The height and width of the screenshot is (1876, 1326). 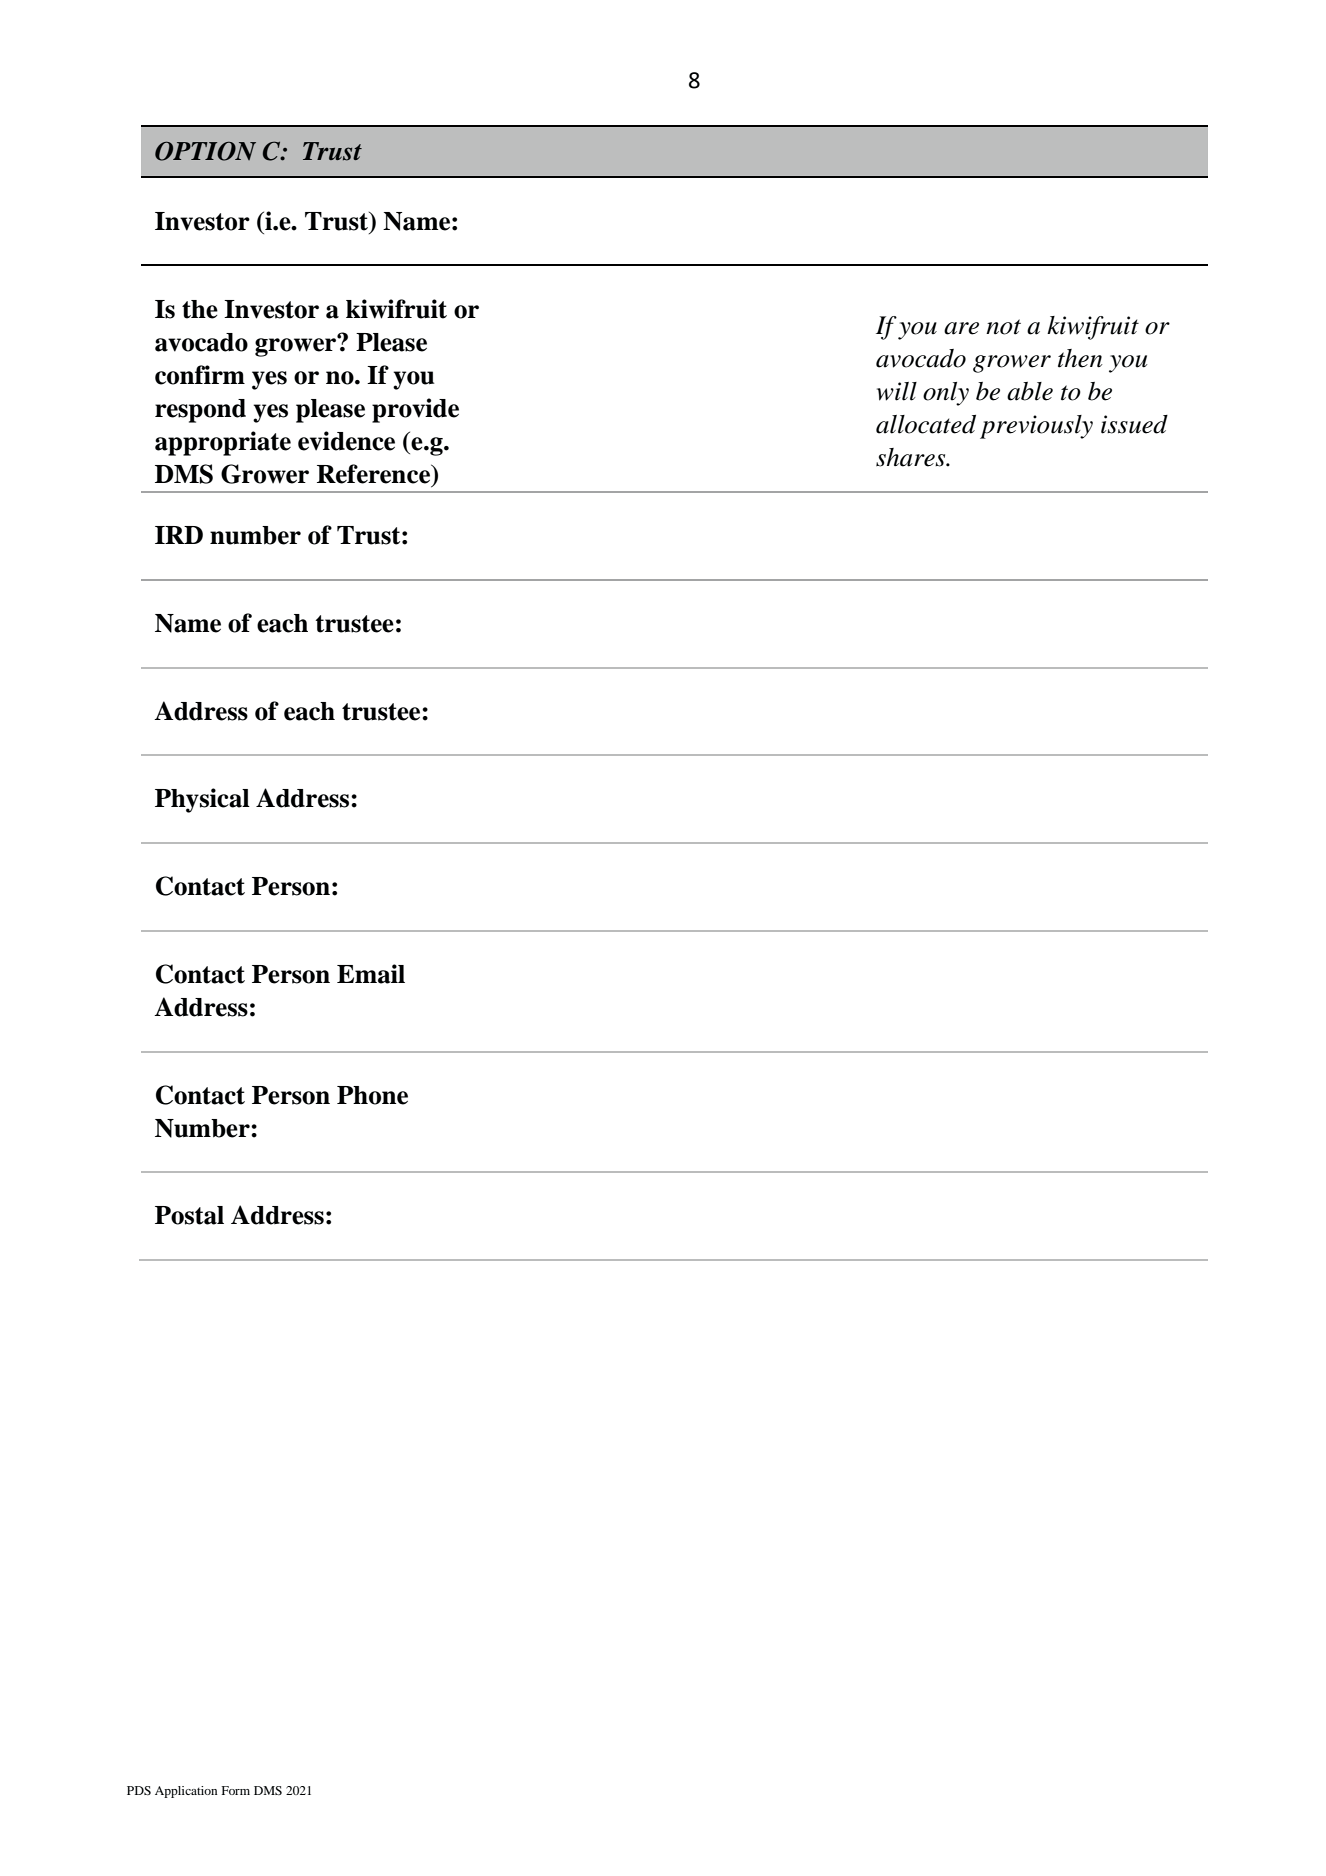 What do you see at coordinates (205, 151) in the screenshot?
I see `OPTION` at bounding box center [205, 151].
